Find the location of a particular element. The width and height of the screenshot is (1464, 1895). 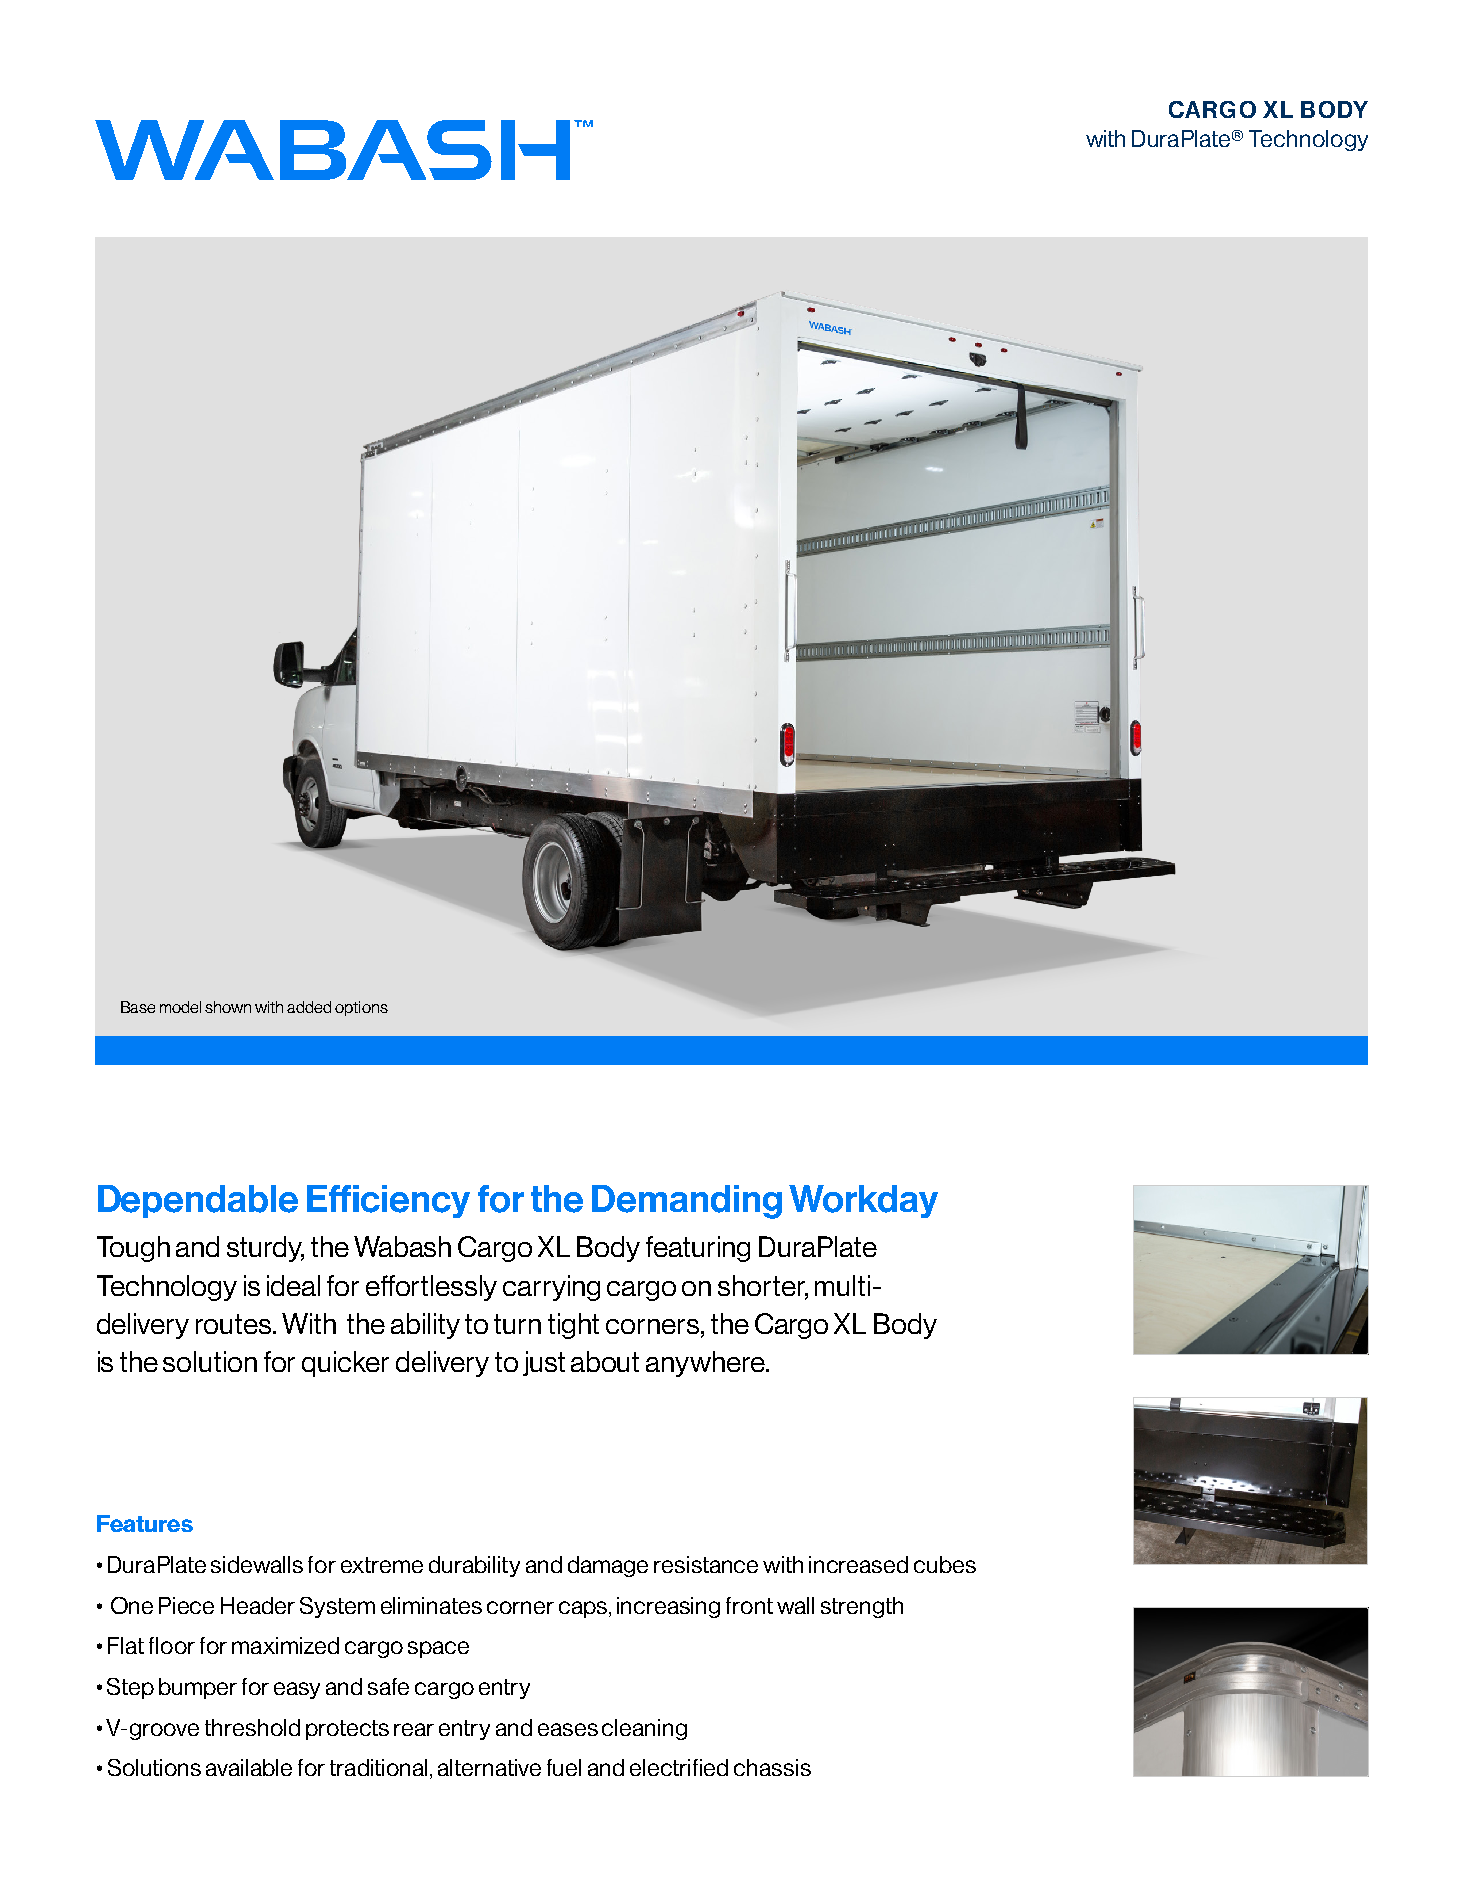

just is located at coordinates (544, 1363).
